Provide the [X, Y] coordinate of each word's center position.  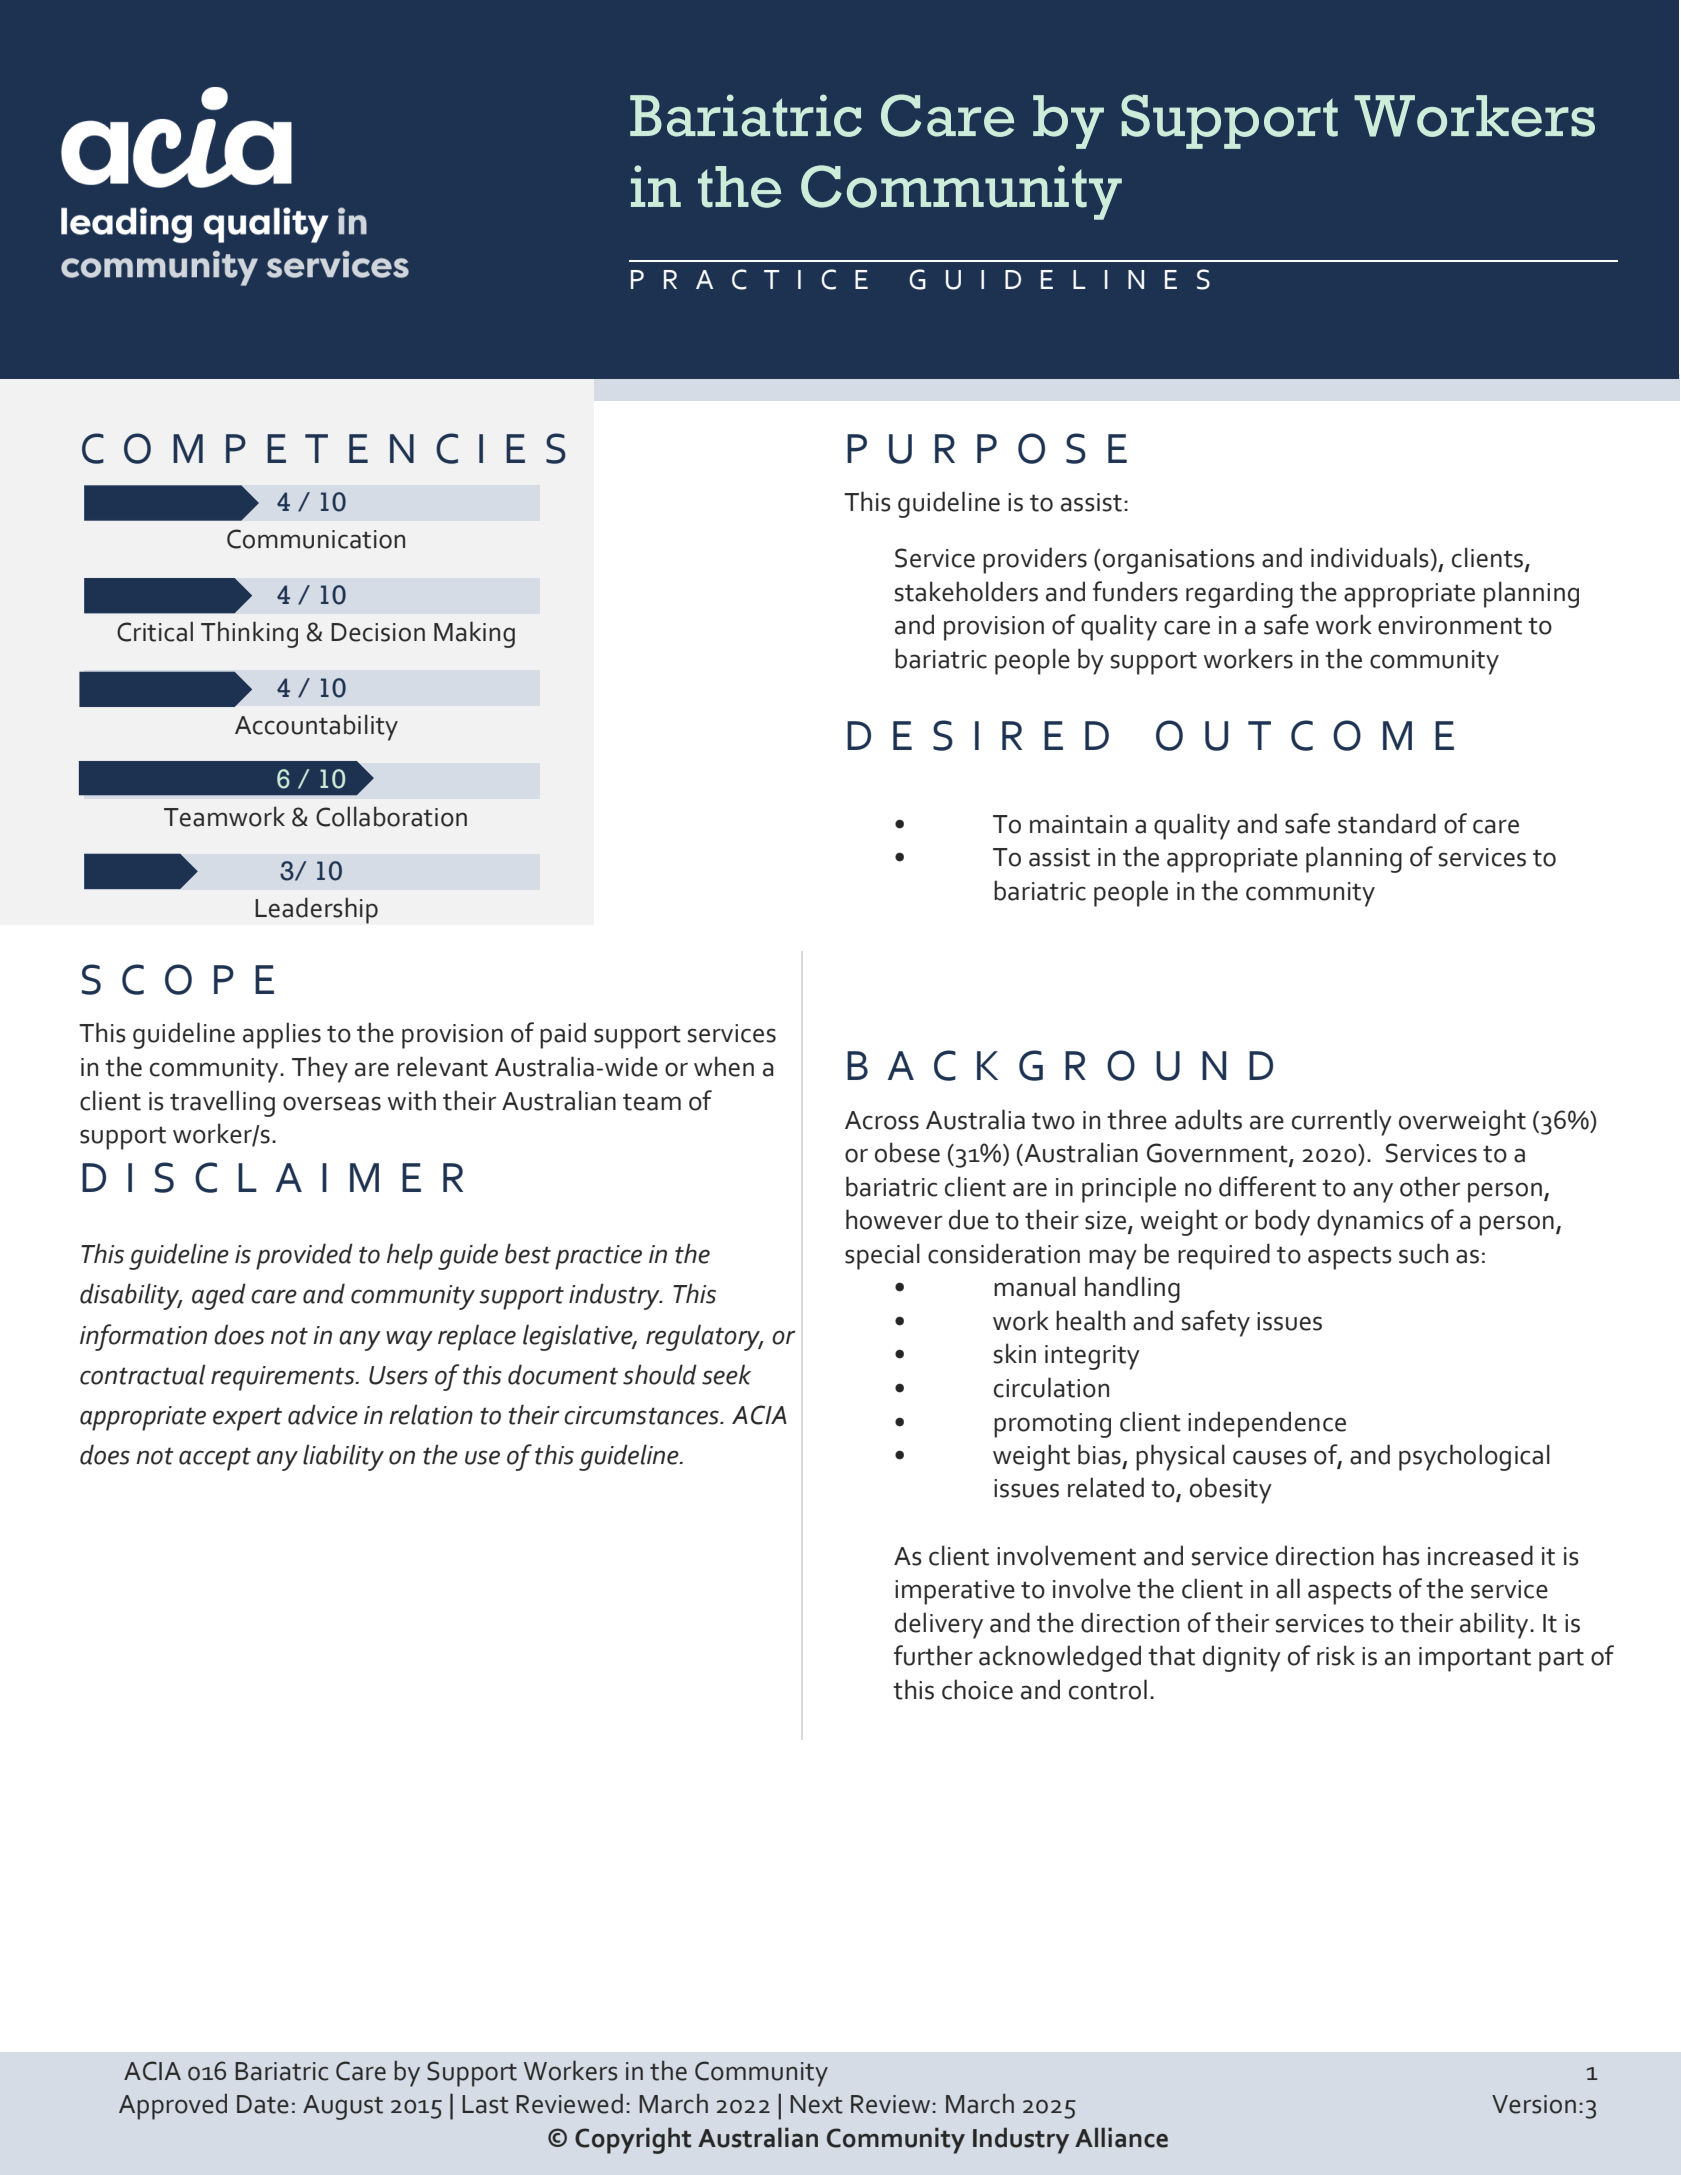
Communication [316, 539]
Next [816, 2104]
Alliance [1121, 2137]
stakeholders [966, 591]
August [343, 2107]
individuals [1370, 557]
